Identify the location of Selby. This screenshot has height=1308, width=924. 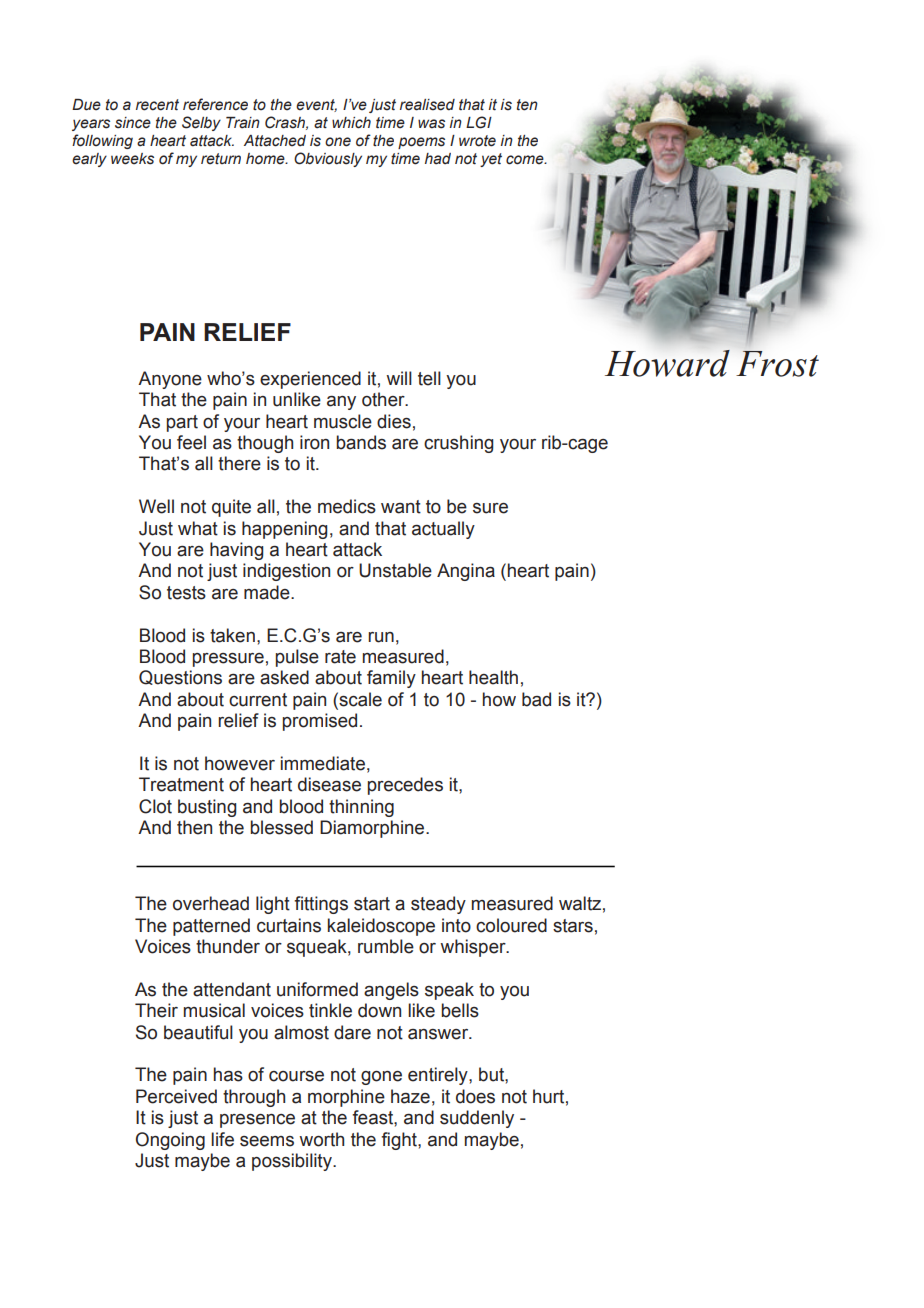
(201, 123).
